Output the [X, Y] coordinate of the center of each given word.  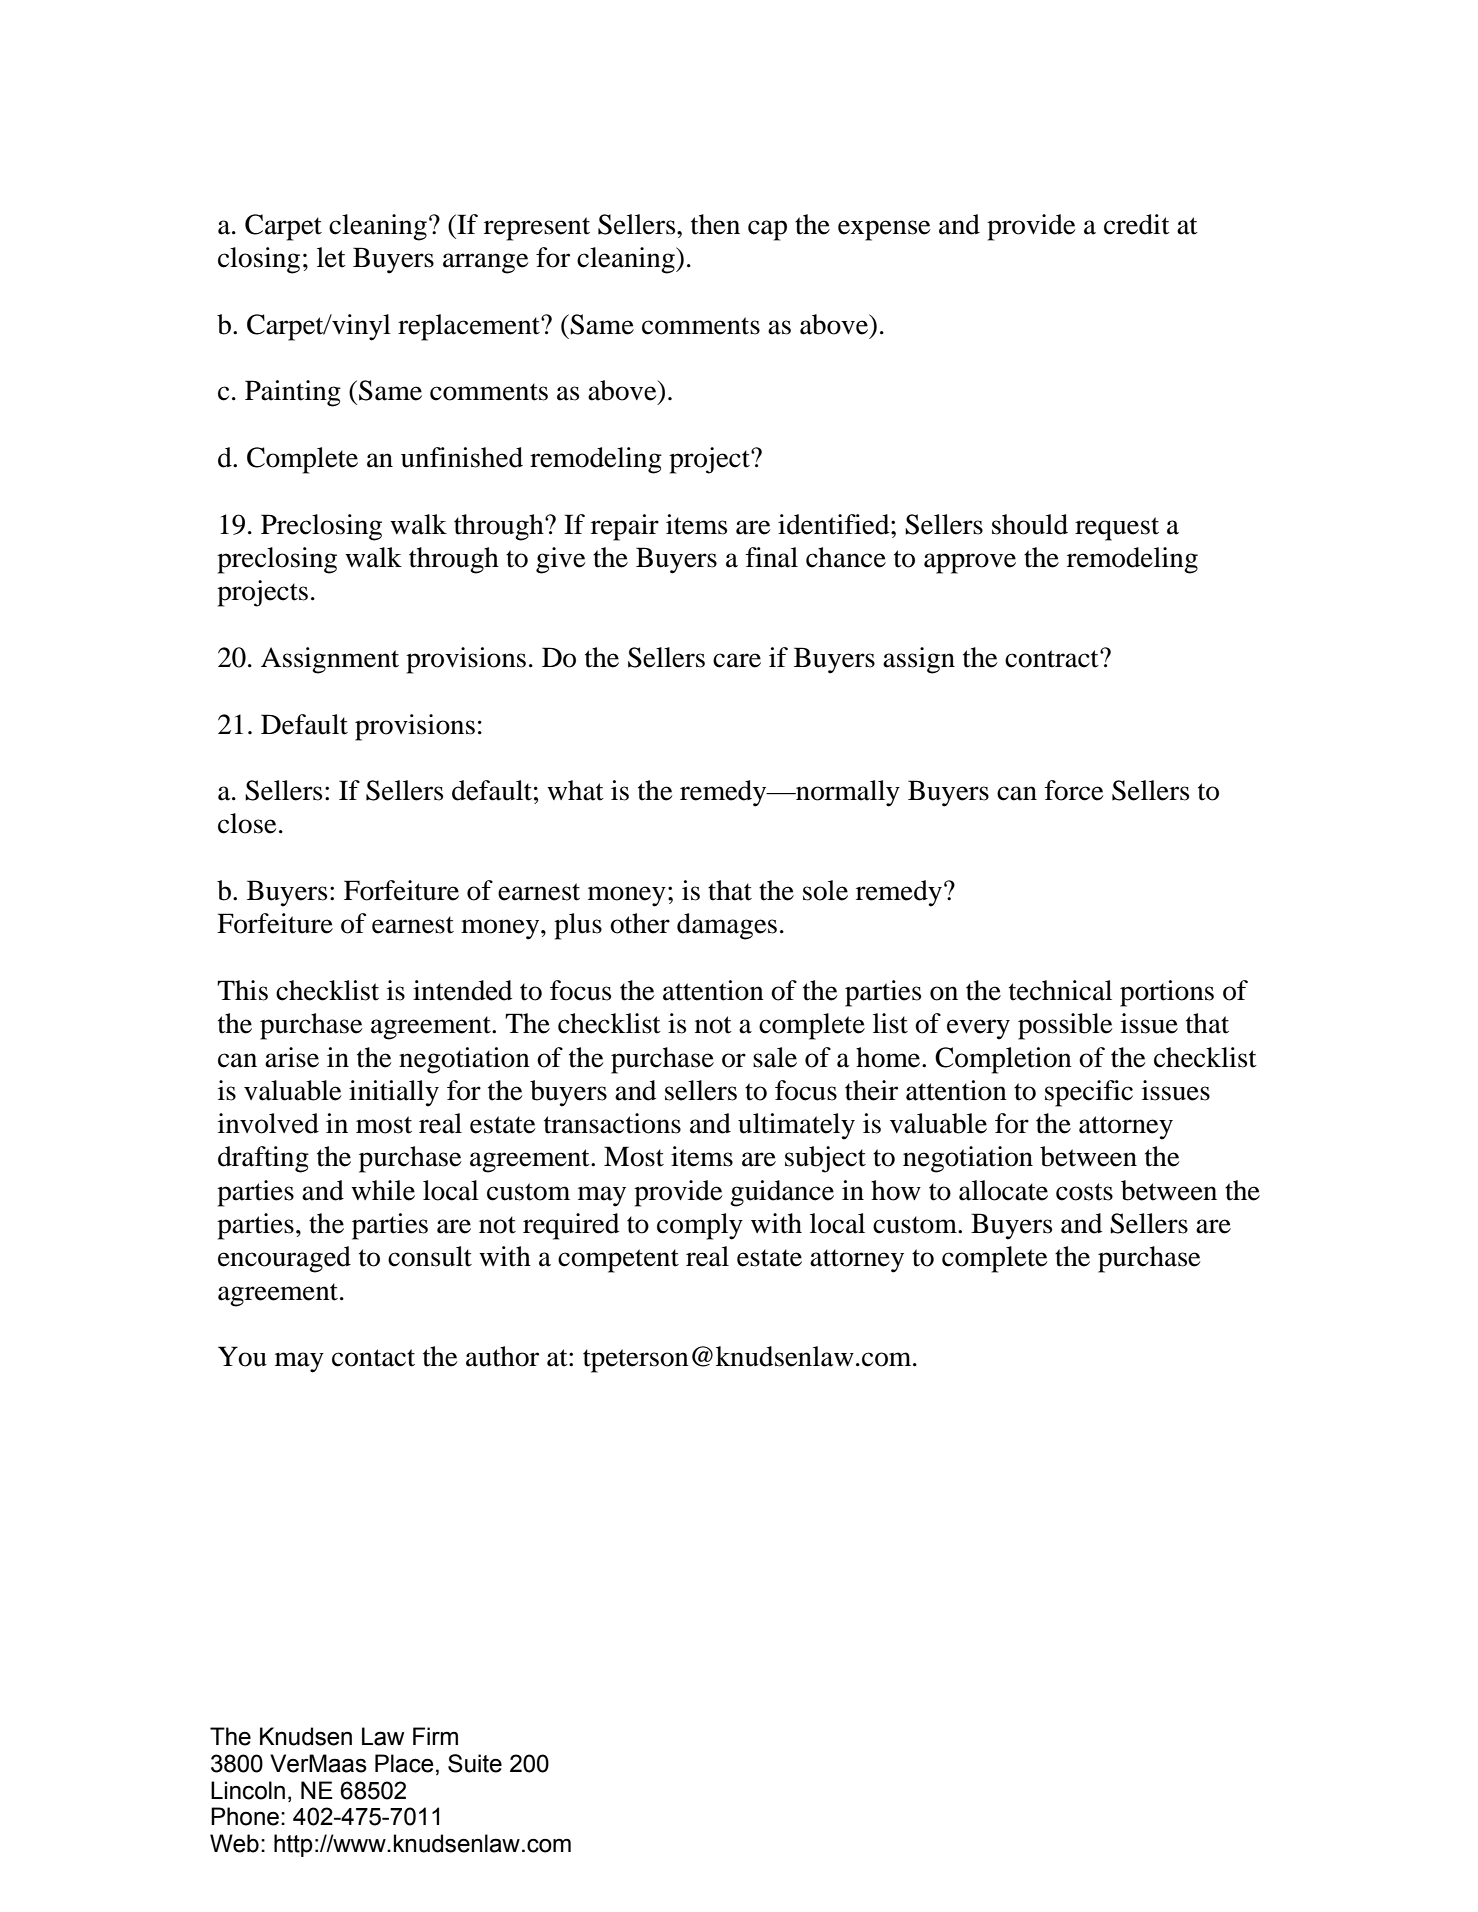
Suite [475, 1763]
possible [1065, 1026]
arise [292, 1057]
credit [1137, 224]
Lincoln [248, 1790]
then [715, 224]
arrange [485, 263]
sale [775, 1057]
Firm [435, 1736]
